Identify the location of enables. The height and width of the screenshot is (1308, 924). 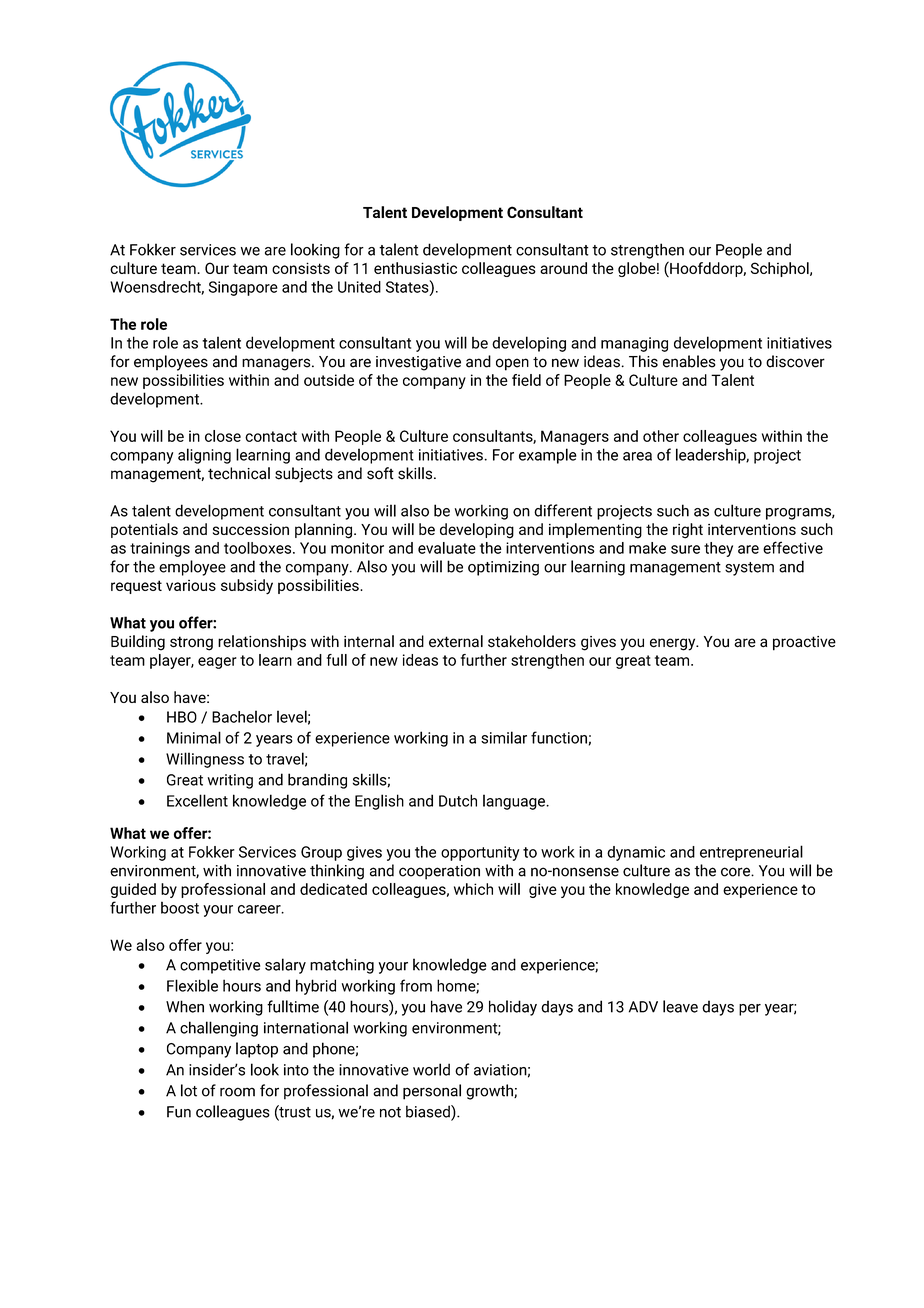
(689, 361).
